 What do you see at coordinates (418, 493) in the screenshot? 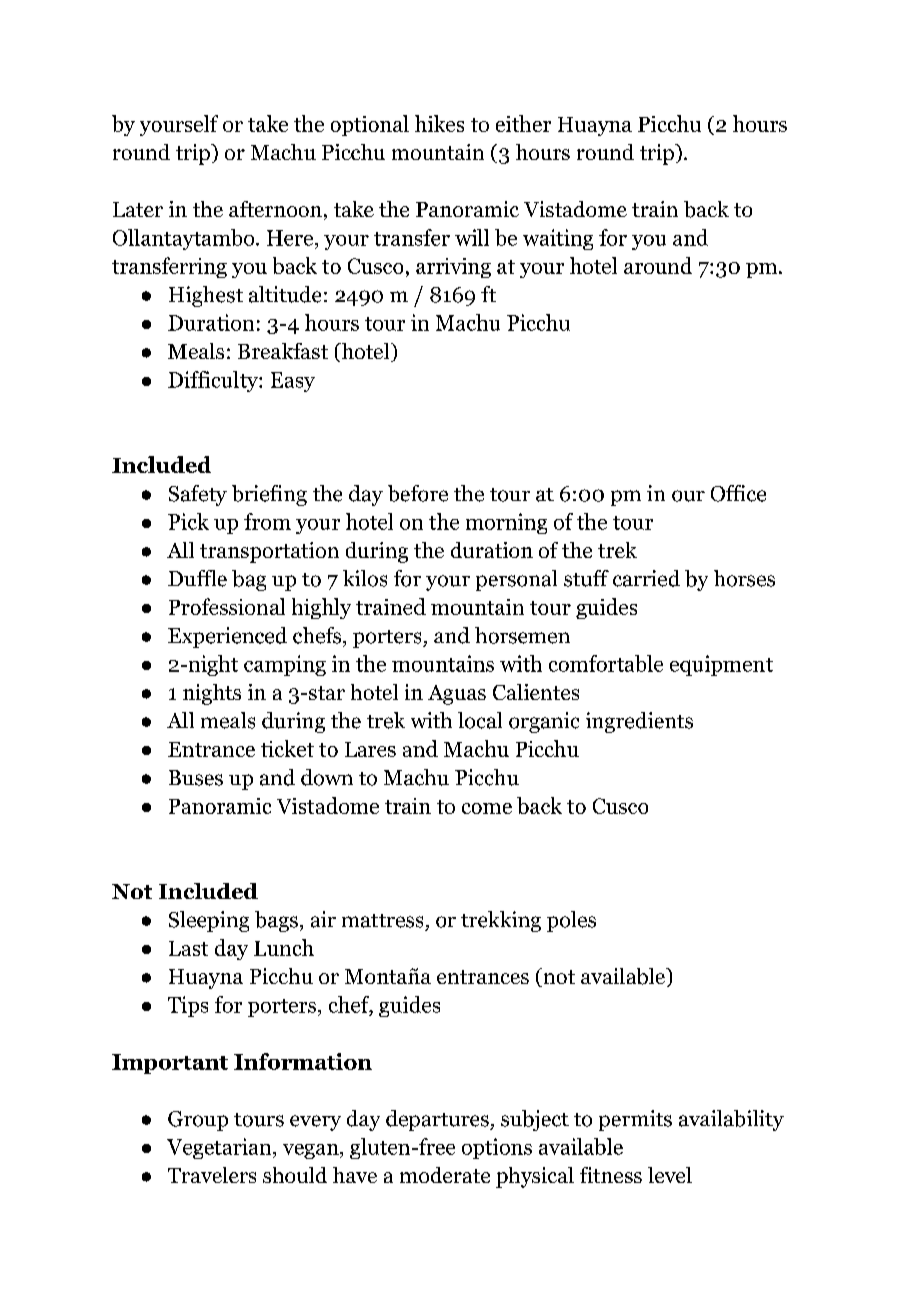
I see `before` at bounding box center [418, 493].
